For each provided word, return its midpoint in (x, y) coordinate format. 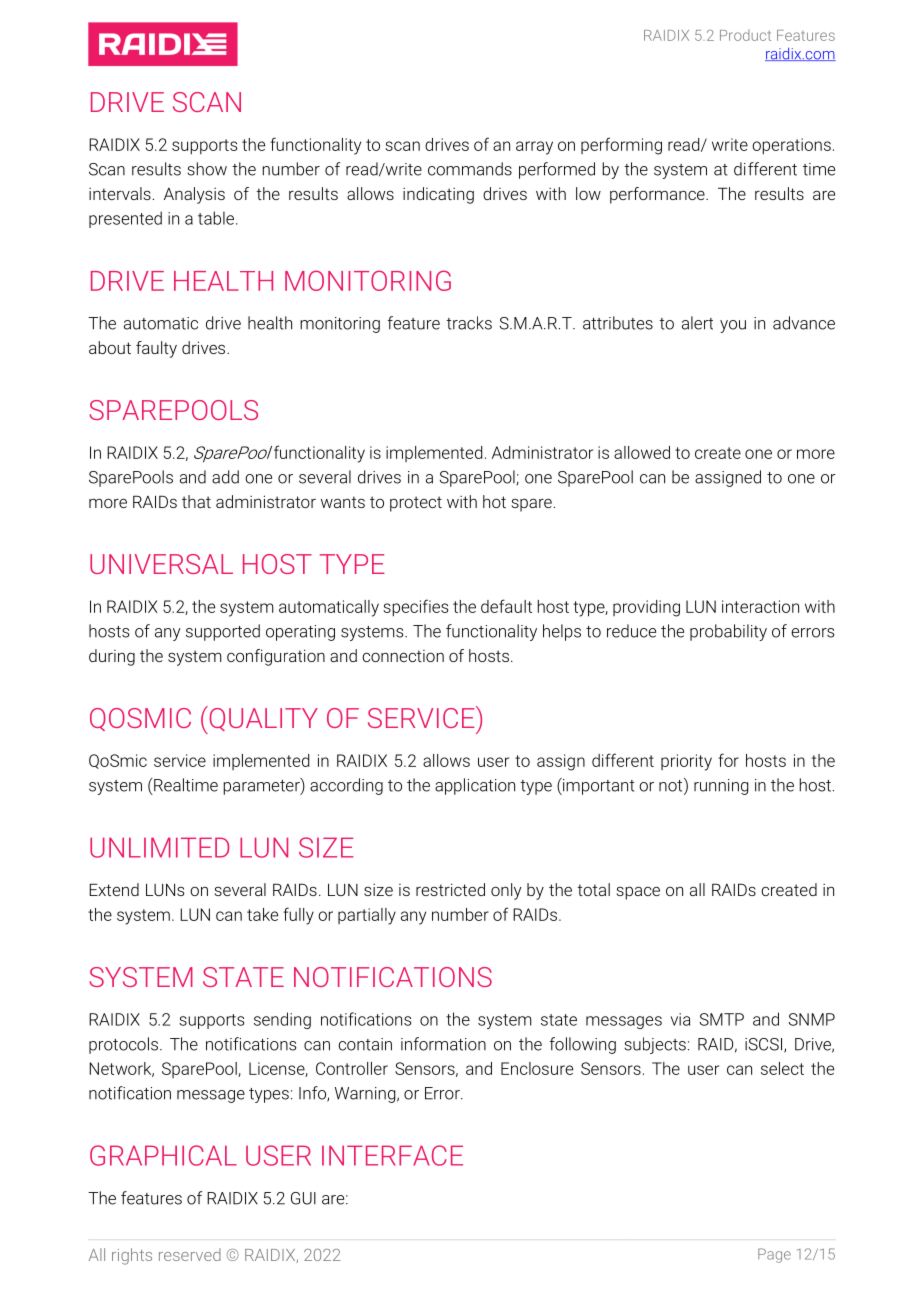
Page (774, 1255)
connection (403, 656)
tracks (469, 323)
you (733, 326)
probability (728, 632)
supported (223, 632)
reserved (190, 1254)
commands (470, 169)
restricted (450, 889)
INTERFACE (392, 1155)
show (207, 169)
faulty (156, 349)
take (262, 914)
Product (745, 35)
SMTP (721, 1019)
